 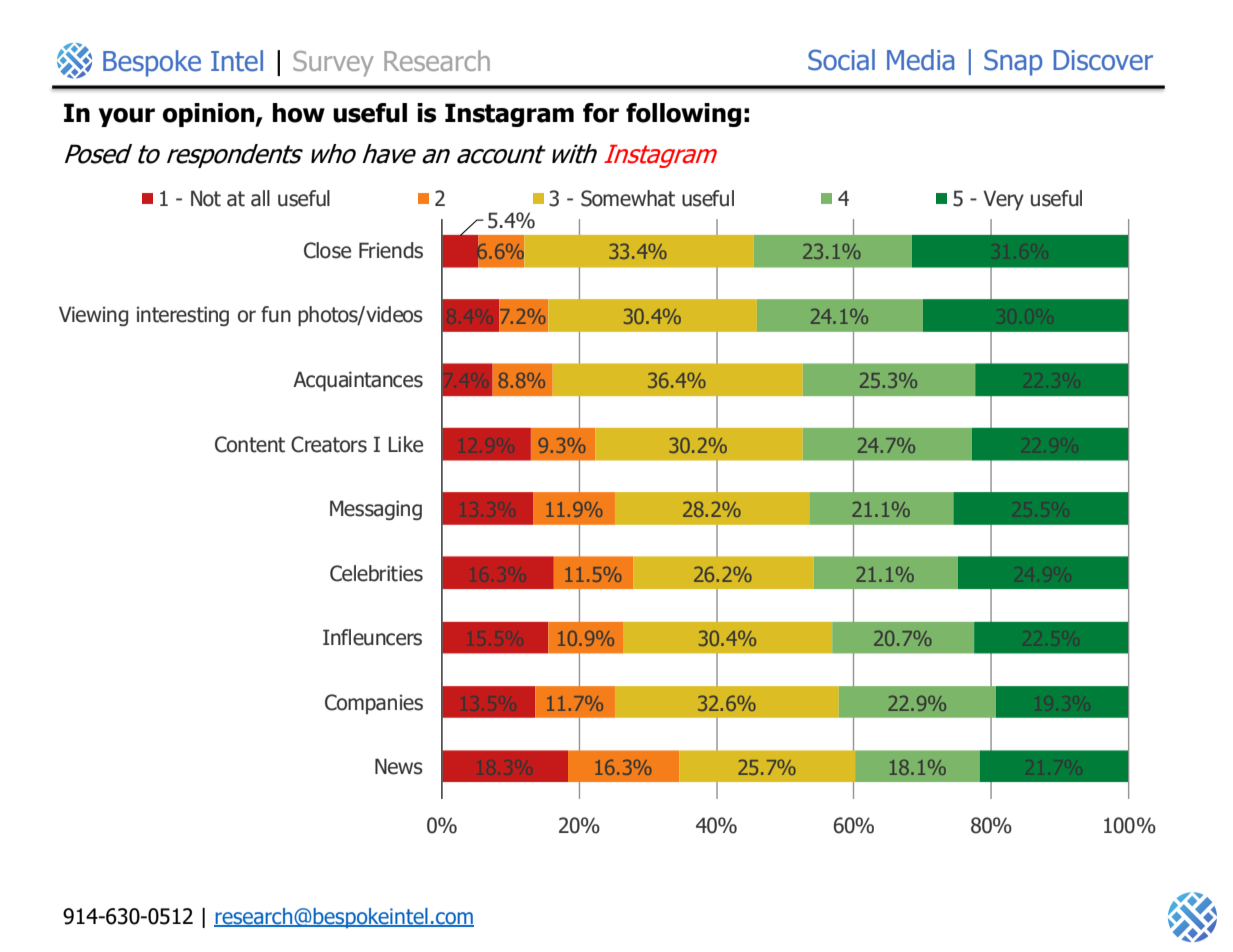 What do you see at coordinates (601, 113) in the screenshot?
I see `for` at bounding box center [601, 113].
